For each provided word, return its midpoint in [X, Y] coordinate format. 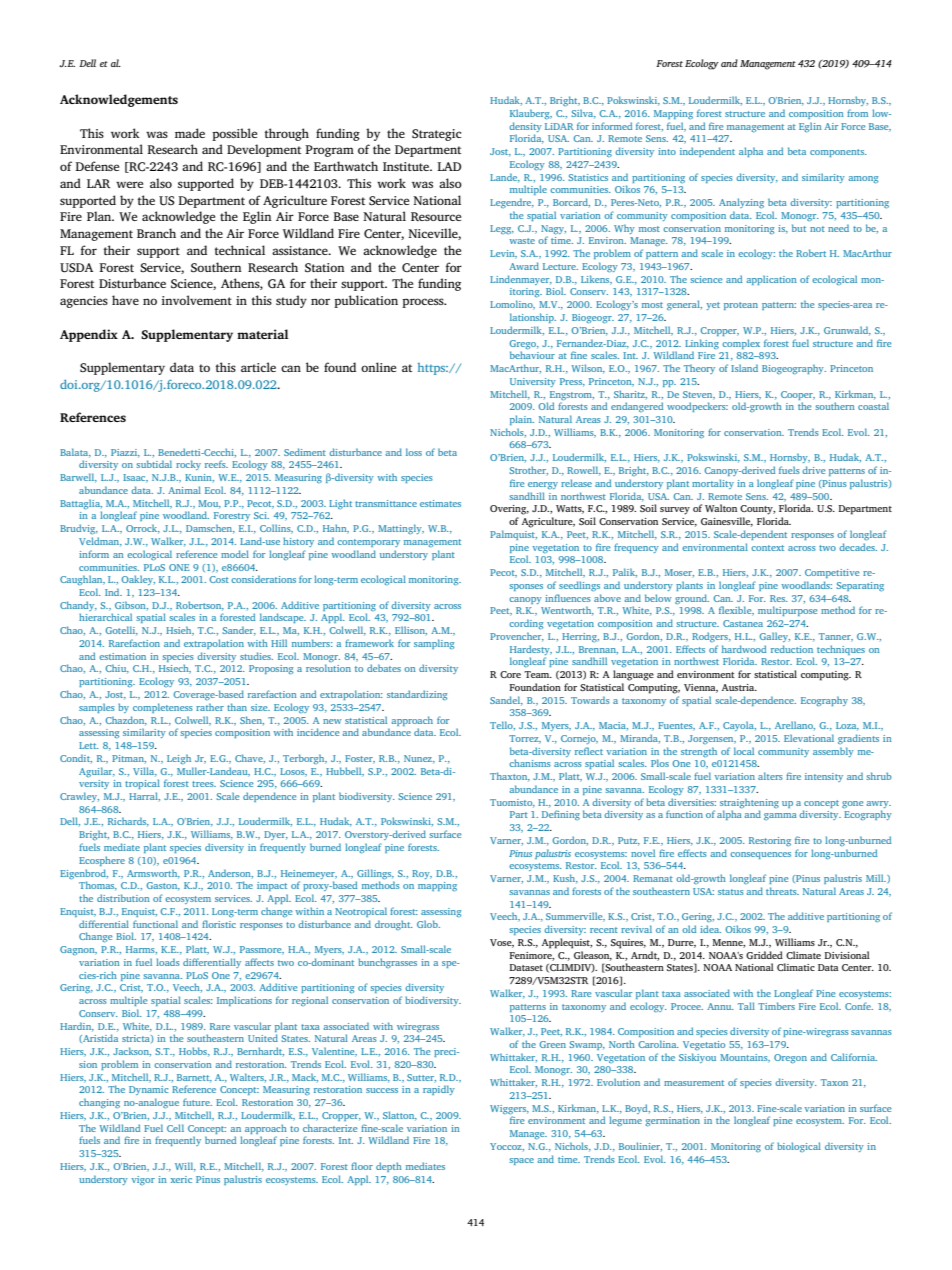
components [838, 153]
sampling [434, 644]
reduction [792, 649]
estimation [122, 656]
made [190, 133]
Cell [175, 1128]
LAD [449, 166]
